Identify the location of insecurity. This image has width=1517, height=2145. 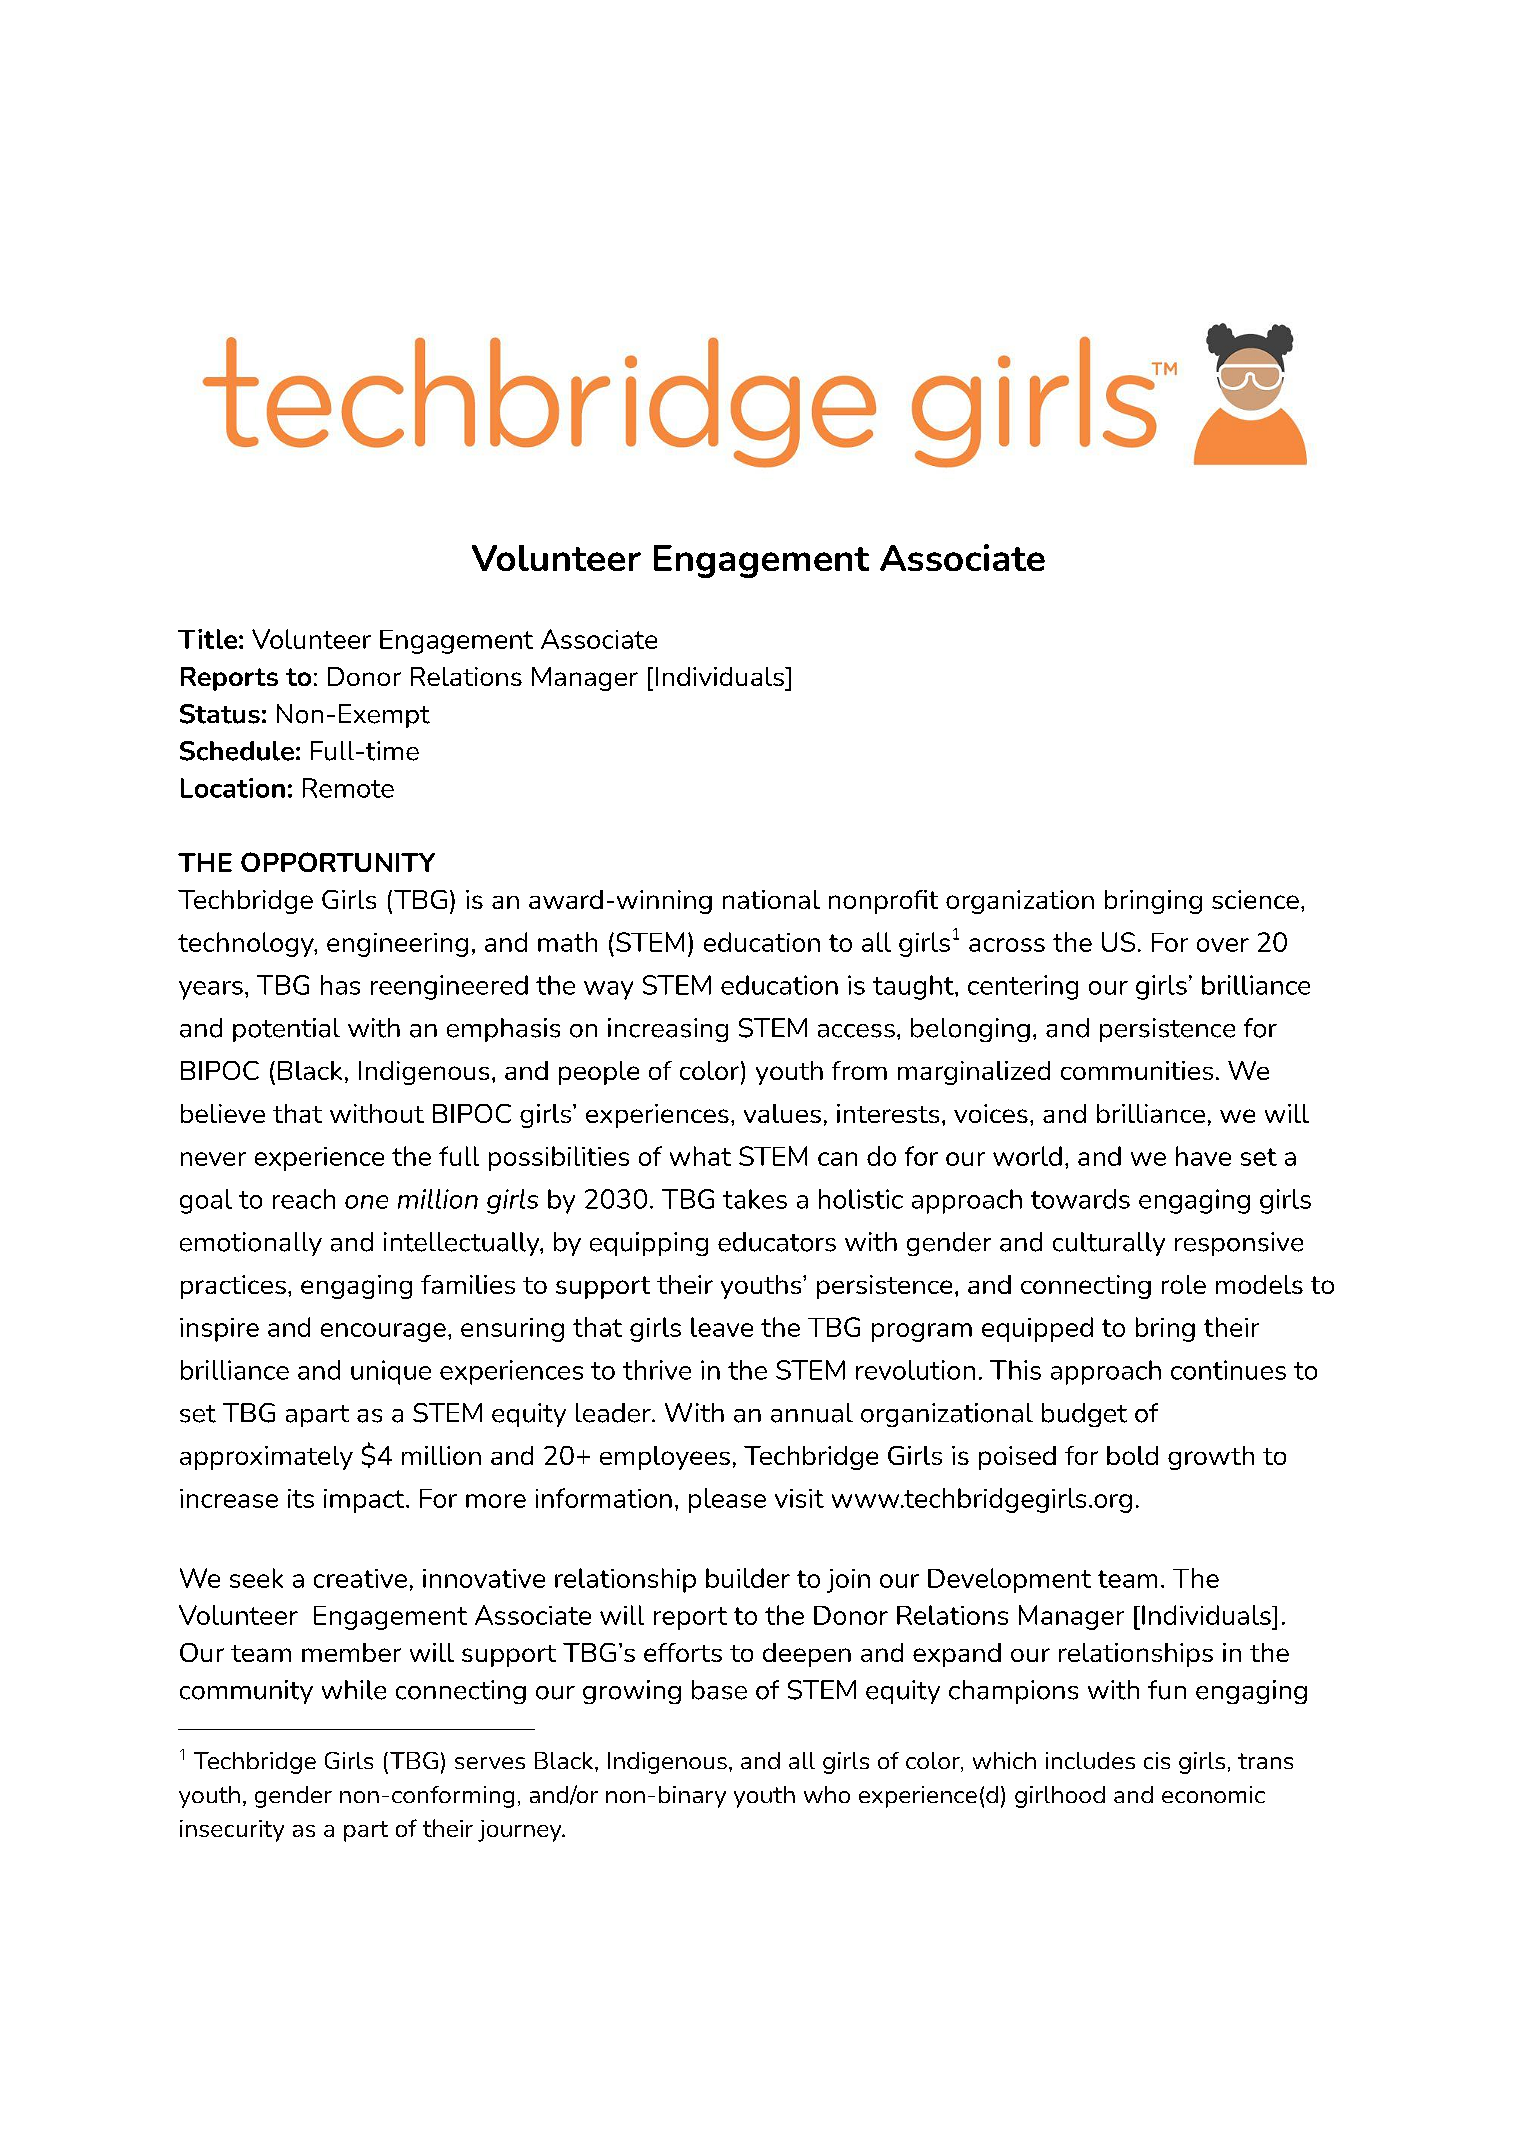
(232, 1831).
